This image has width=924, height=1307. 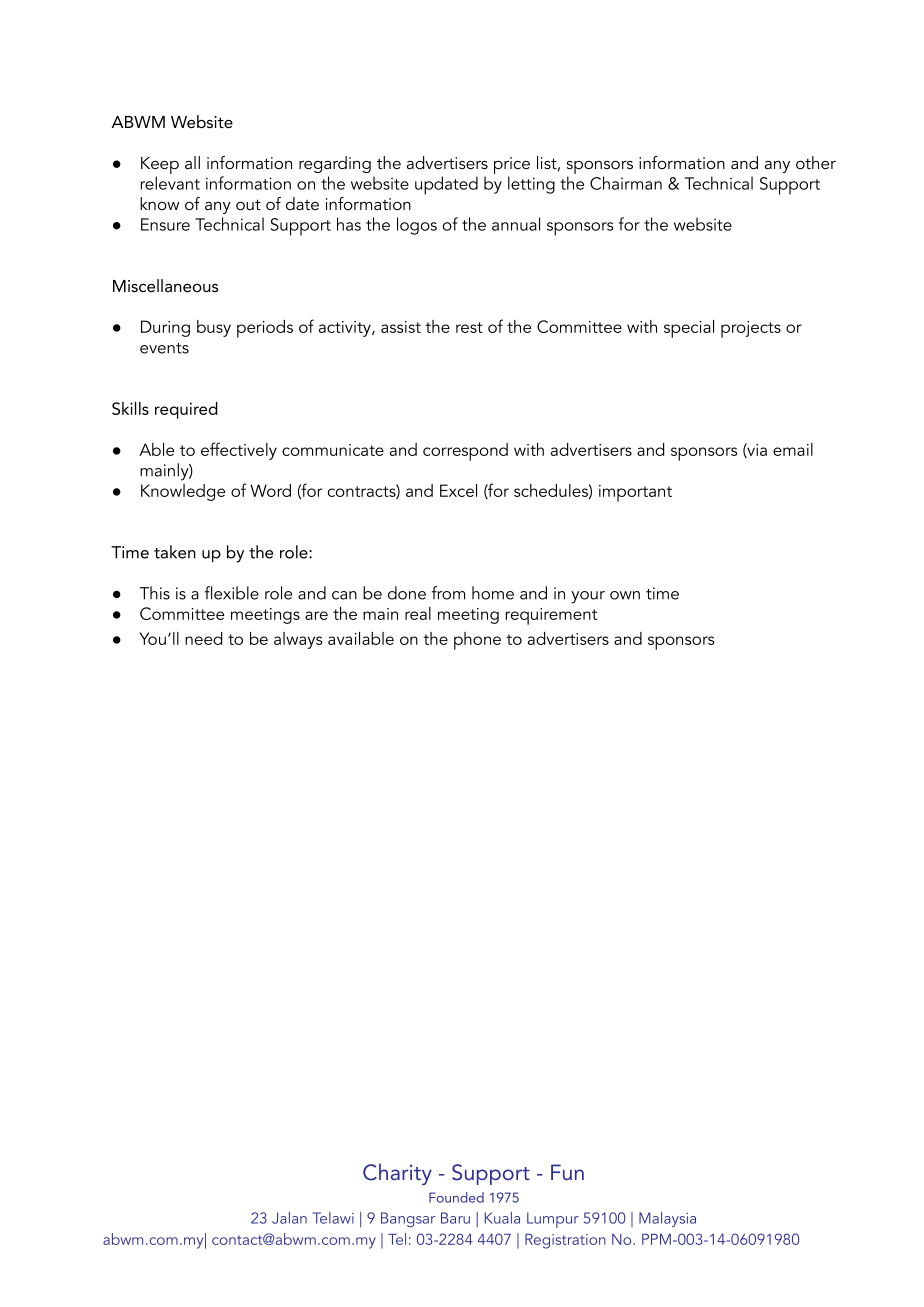 What do you see at coordinates (455, 1218) in the image?
I see `Baru` at bounding box center [455, 1218].
